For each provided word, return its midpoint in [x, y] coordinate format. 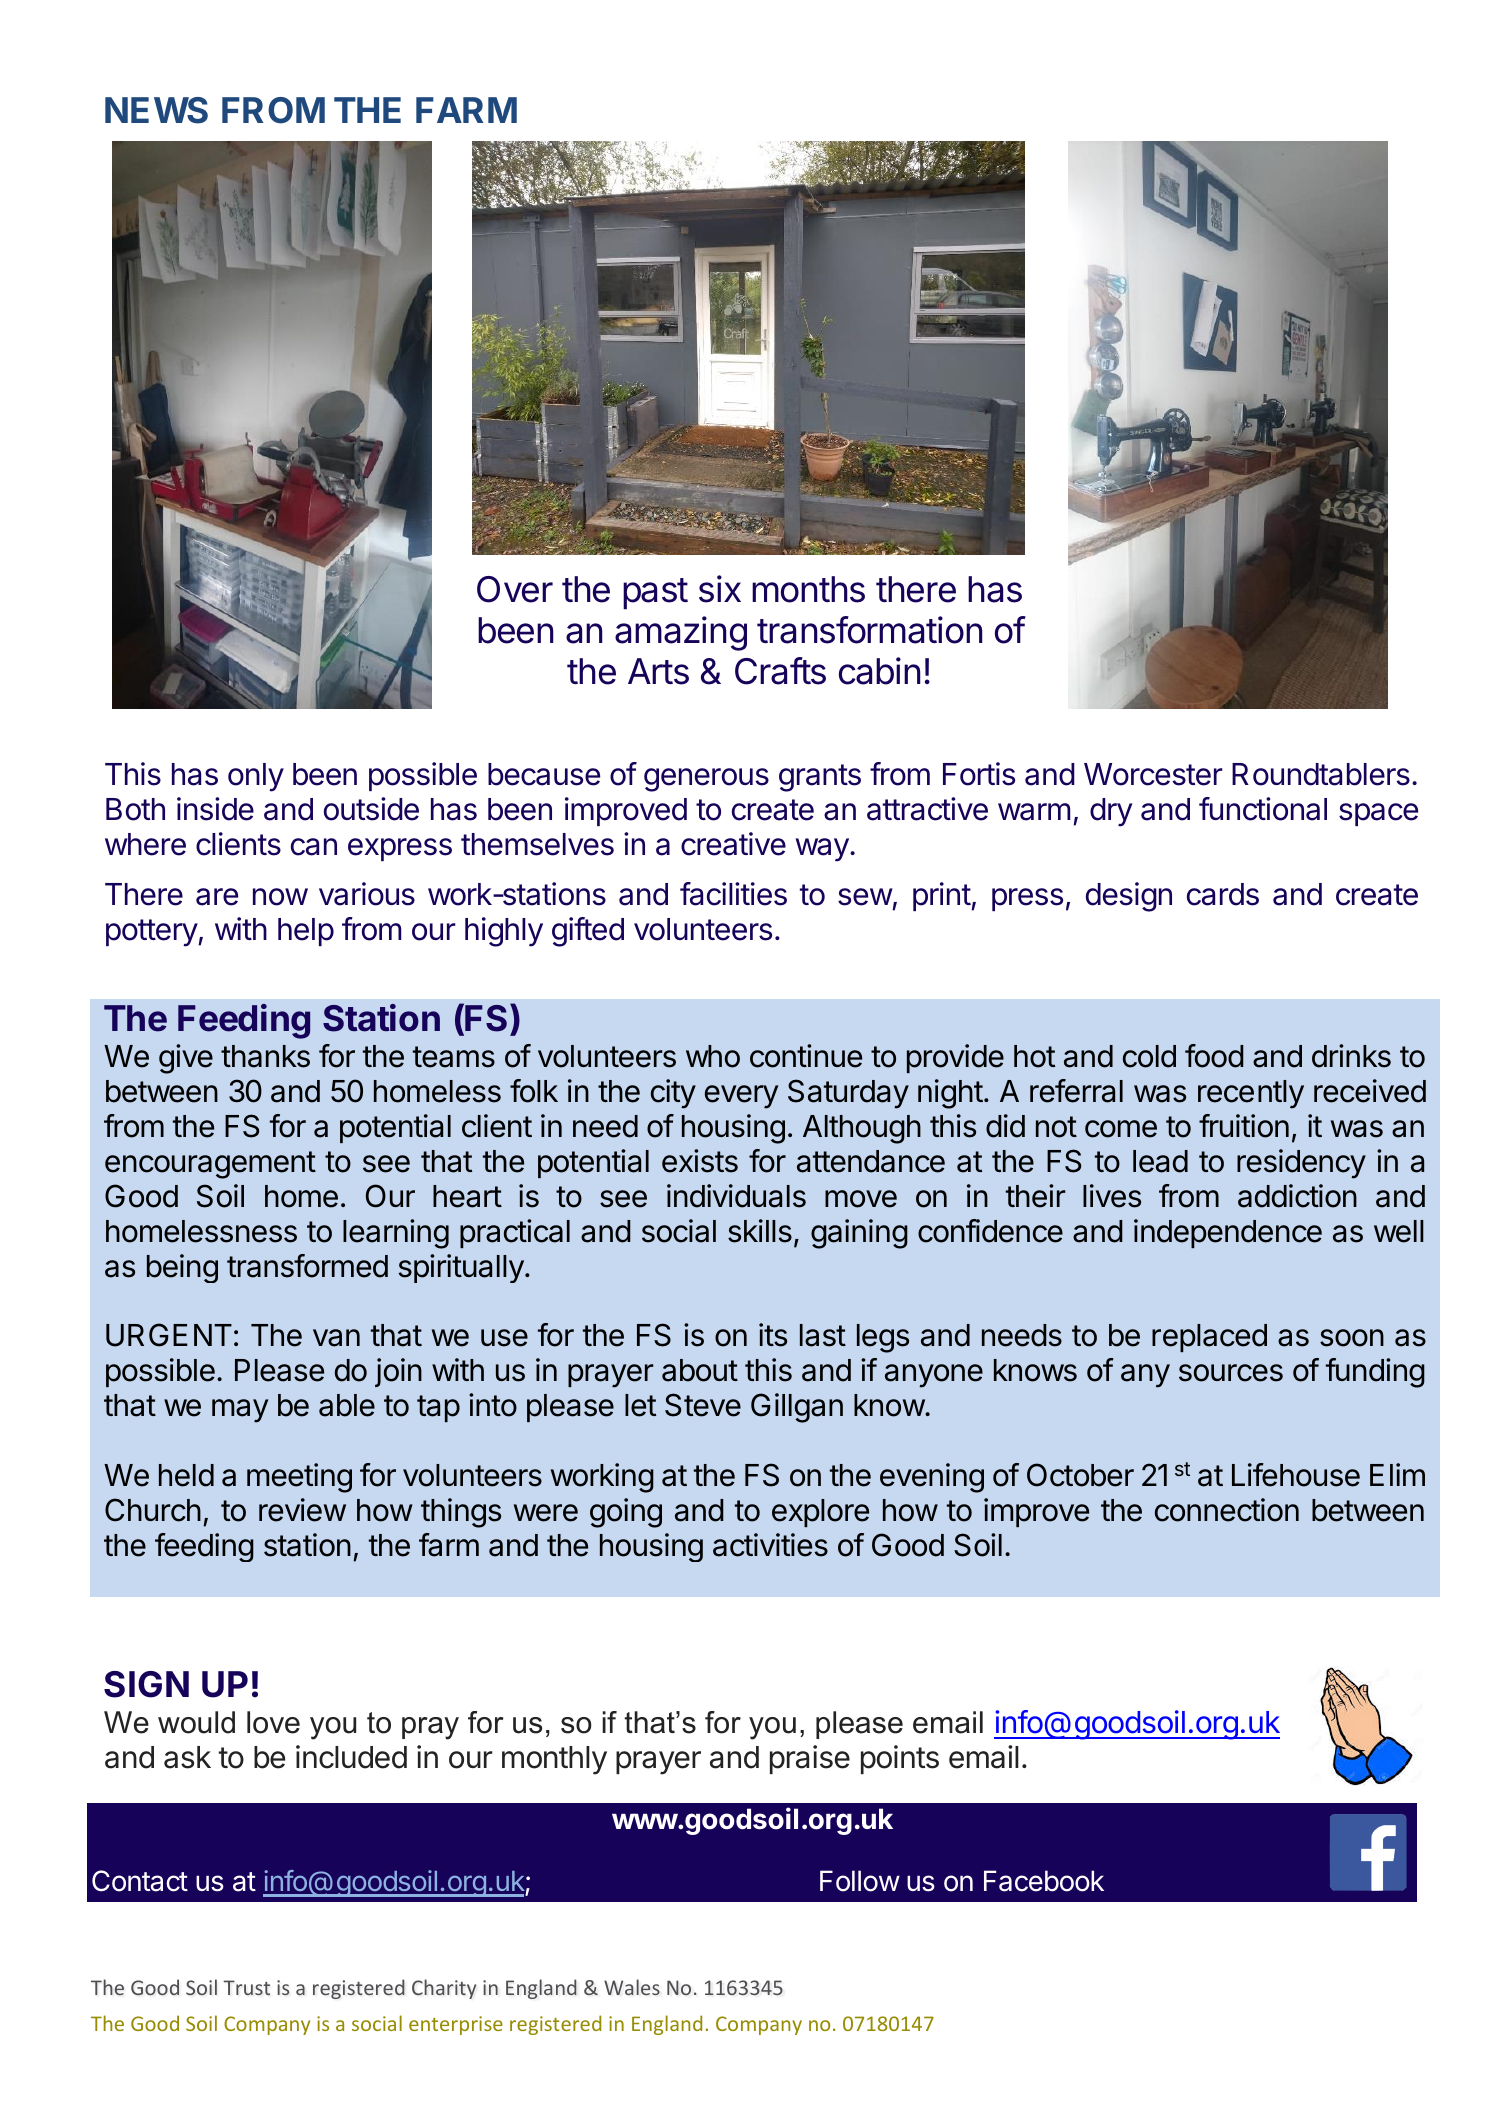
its [773, 1335]
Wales [632, 1987]
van [336, 1338]
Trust [246, 1987]
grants [820, 778]
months [808, 589]
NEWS [156, 110]
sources [1231, 1373]
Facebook [1044, 1881]
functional [1263, 809]
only [256, 777]
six [720, 589]
